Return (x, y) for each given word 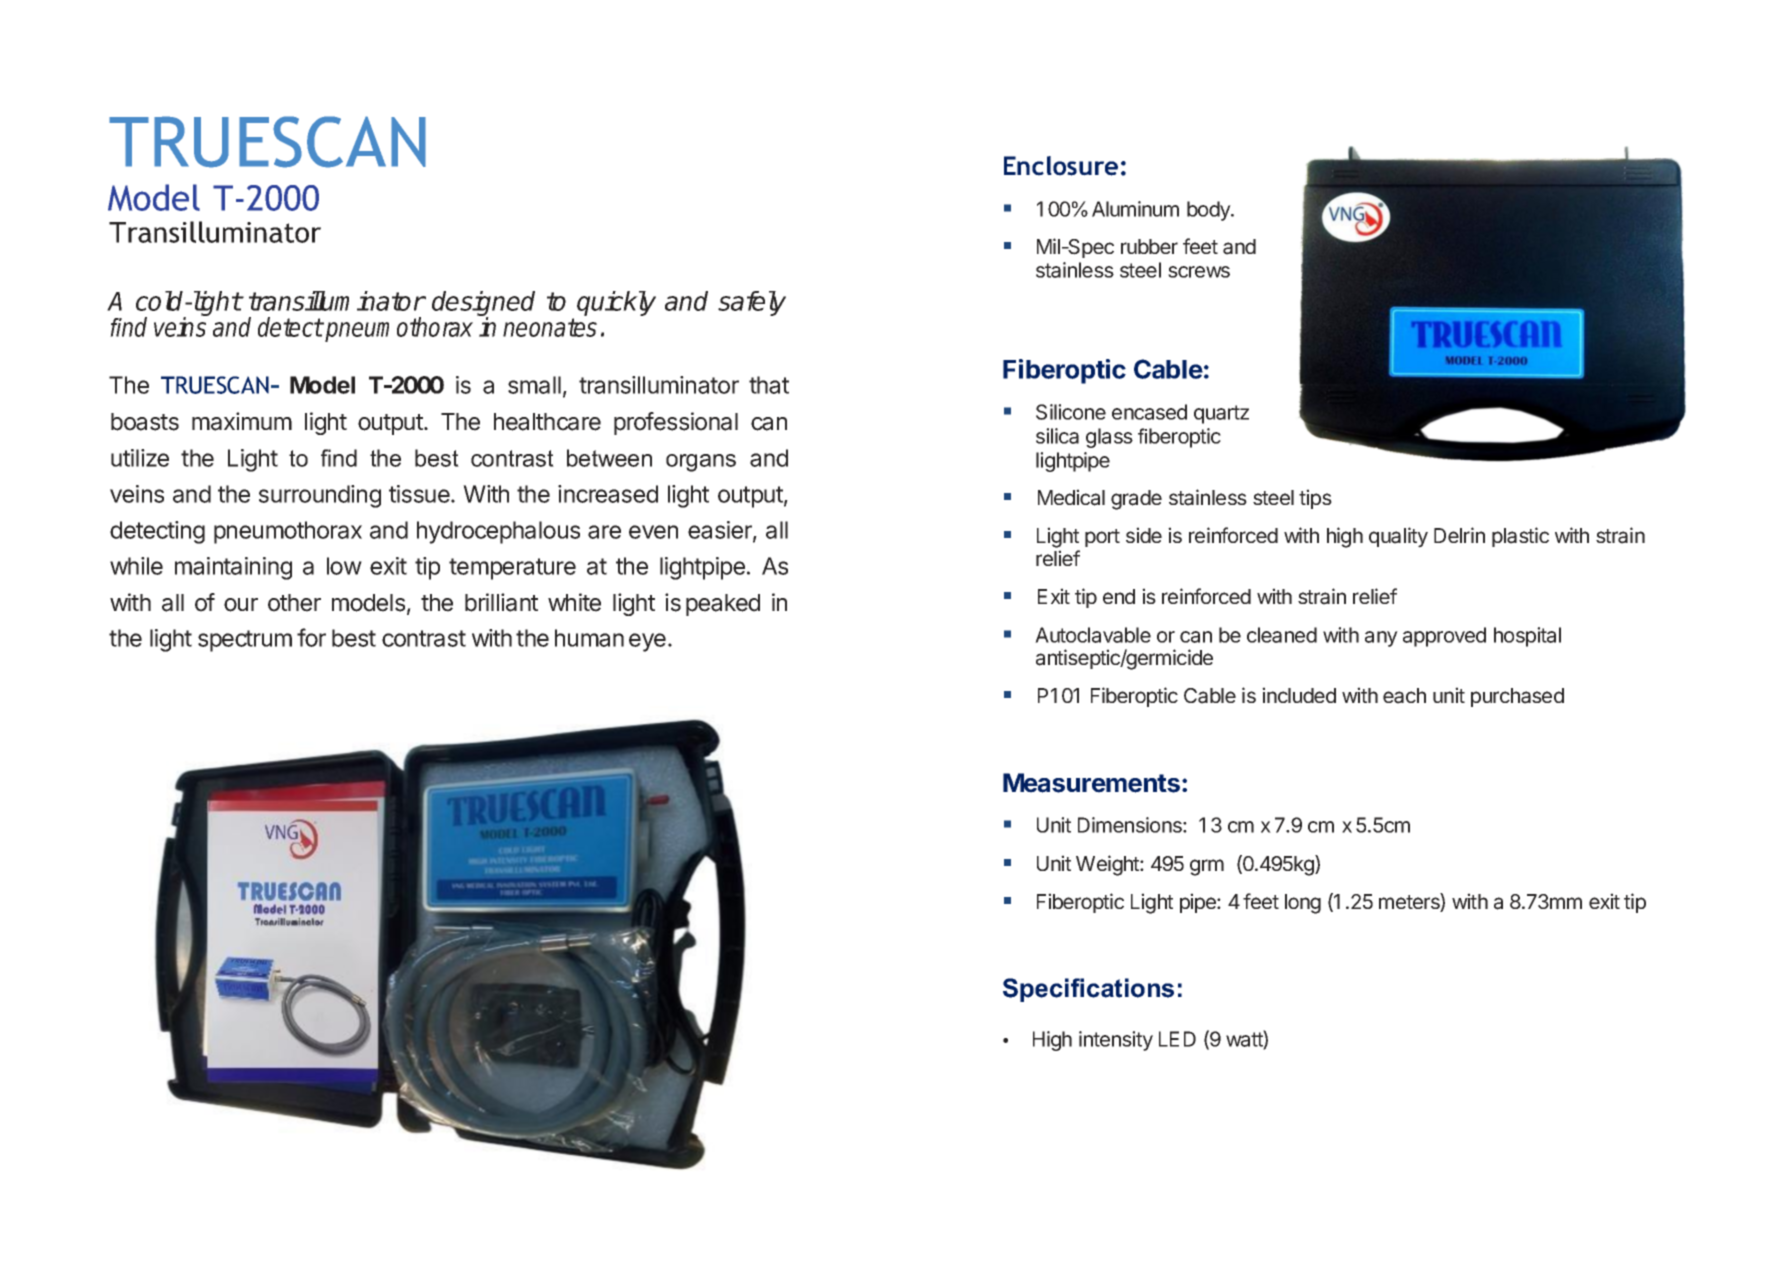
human (589, 638)
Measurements (1091, 783)
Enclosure (1061, 166)
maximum (242, 421)
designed (483, 305)
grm (1207, 867)
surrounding (320, 496)
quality (1398, 537)
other (294, 603)
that (769, 385)
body (1209, 211)
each (1404, 696)
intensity (1116, 1041)
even (653, 532)
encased (1149, 412)
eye (647, 642)
